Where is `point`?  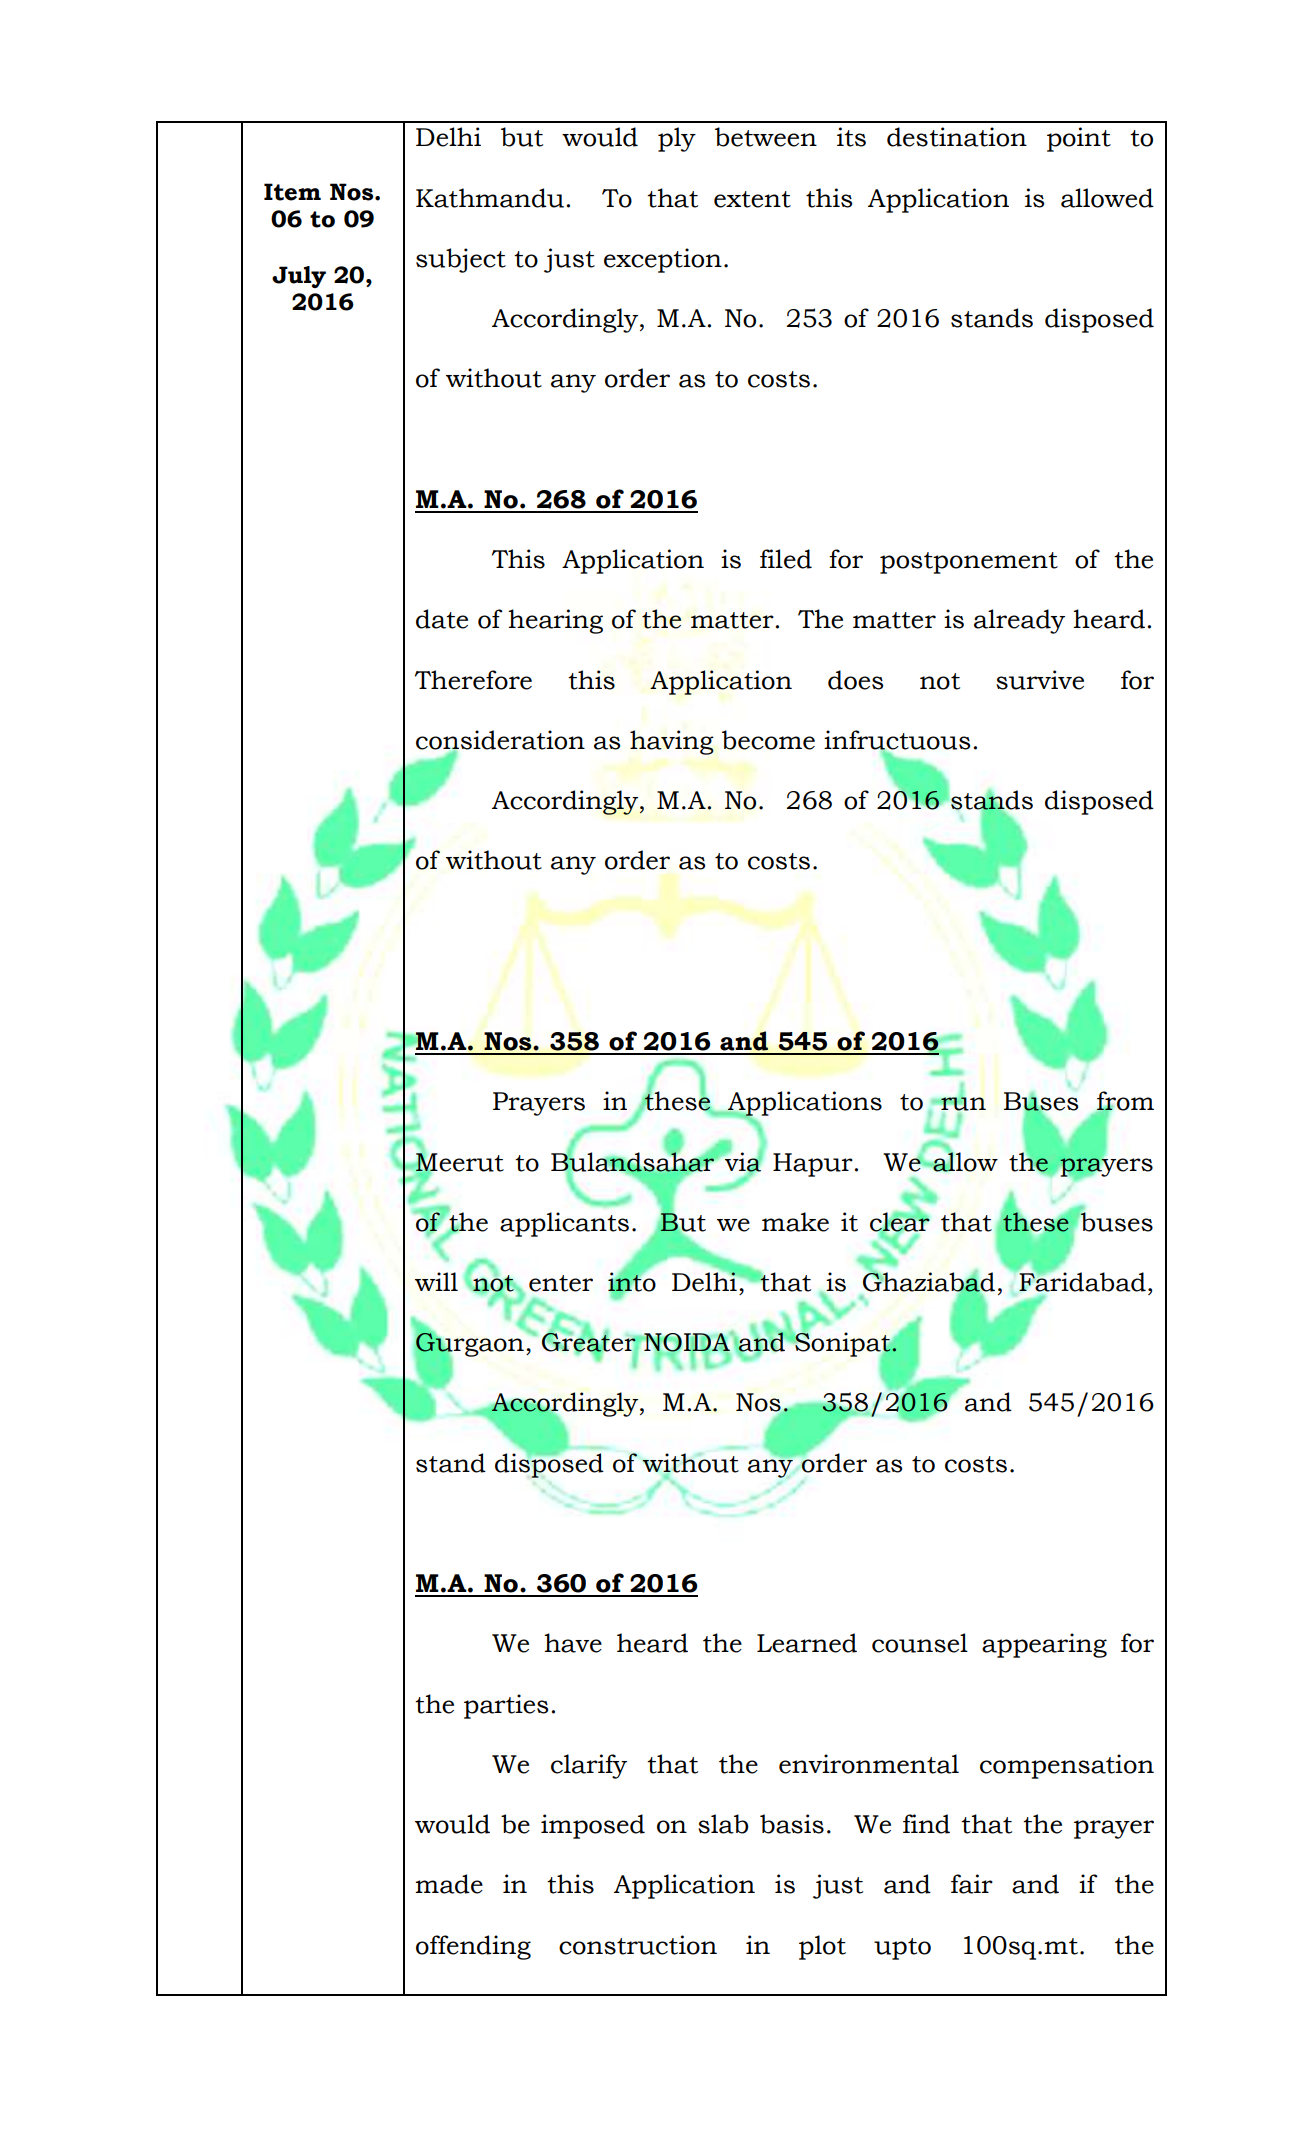 point is located at coordinates (1079, 139).
